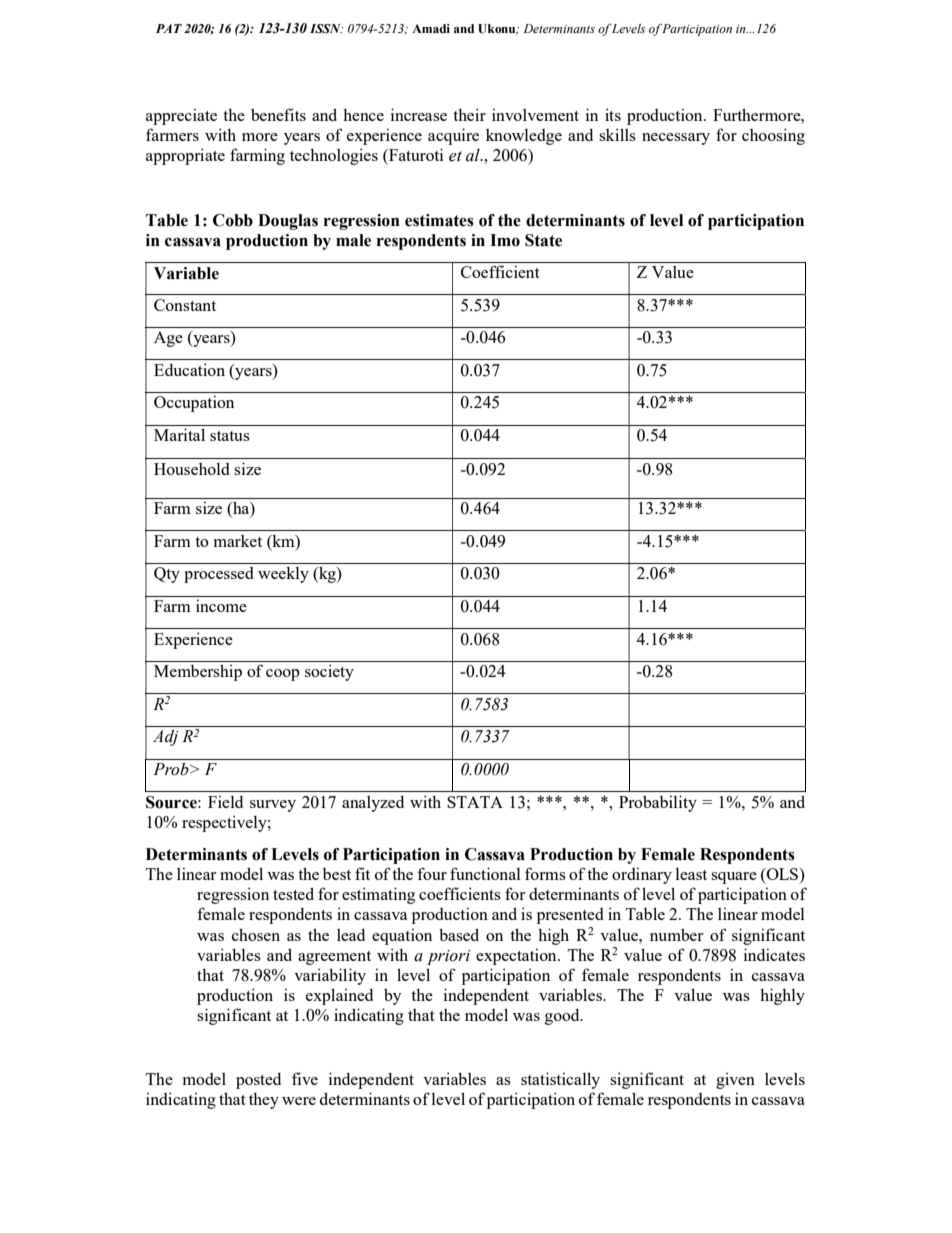  I want to click on society, so click(329, 672).
